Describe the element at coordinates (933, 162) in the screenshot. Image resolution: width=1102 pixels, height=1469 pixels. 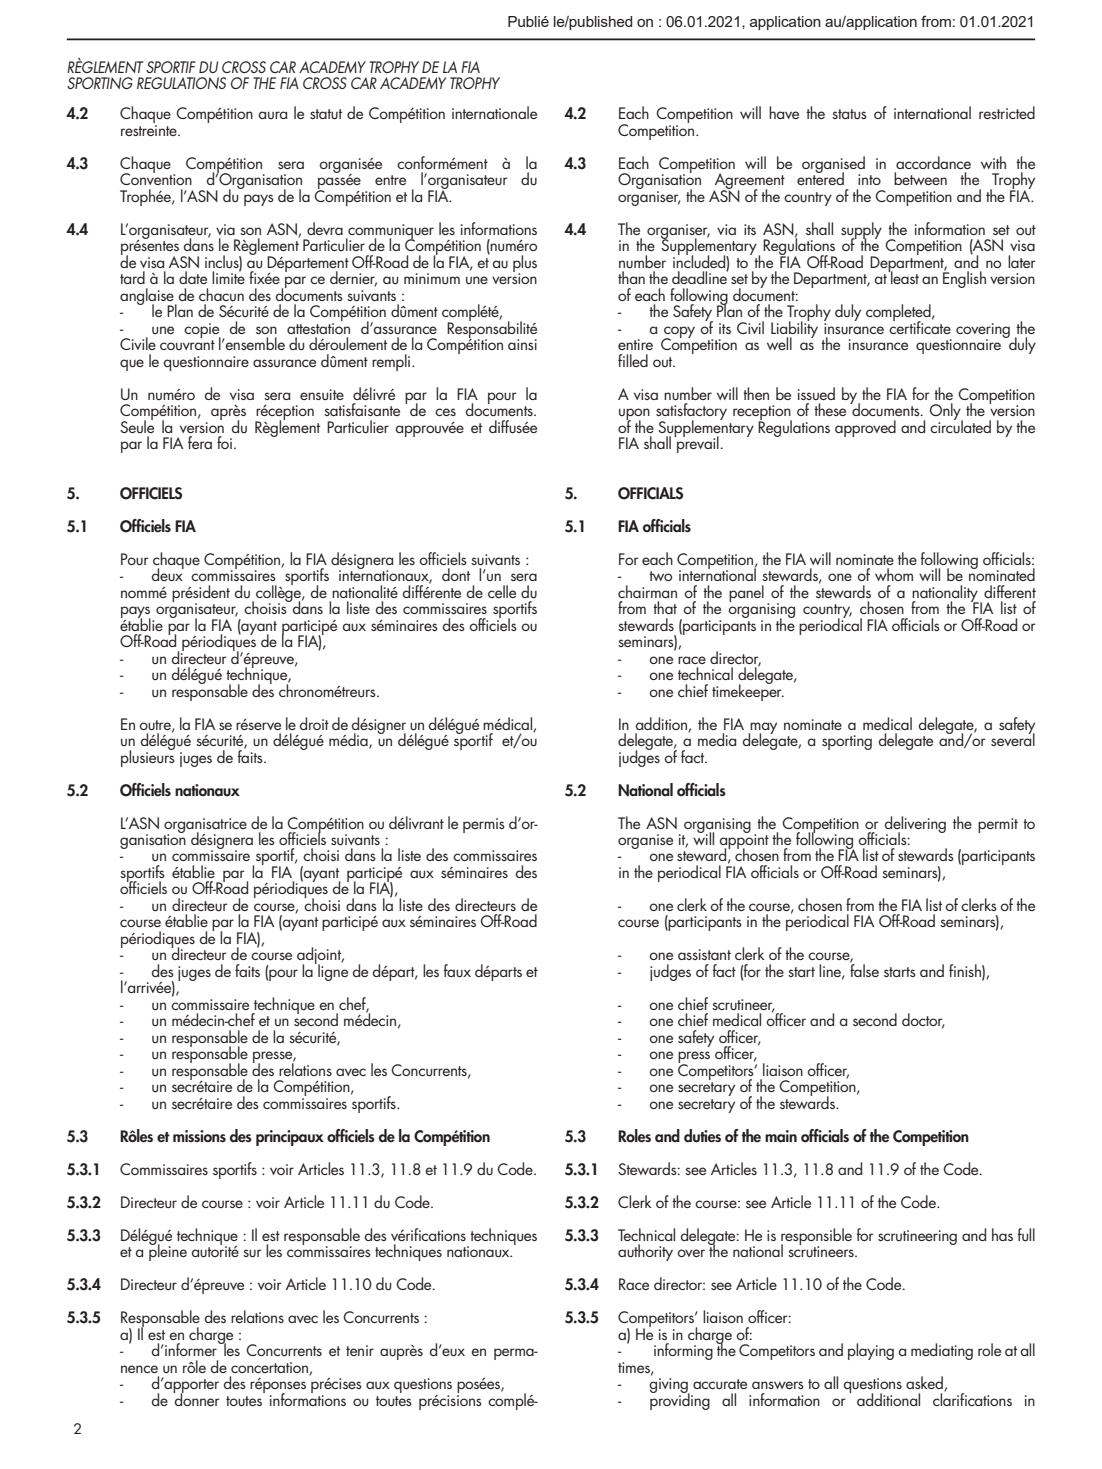
I see `accordance` at that location.
